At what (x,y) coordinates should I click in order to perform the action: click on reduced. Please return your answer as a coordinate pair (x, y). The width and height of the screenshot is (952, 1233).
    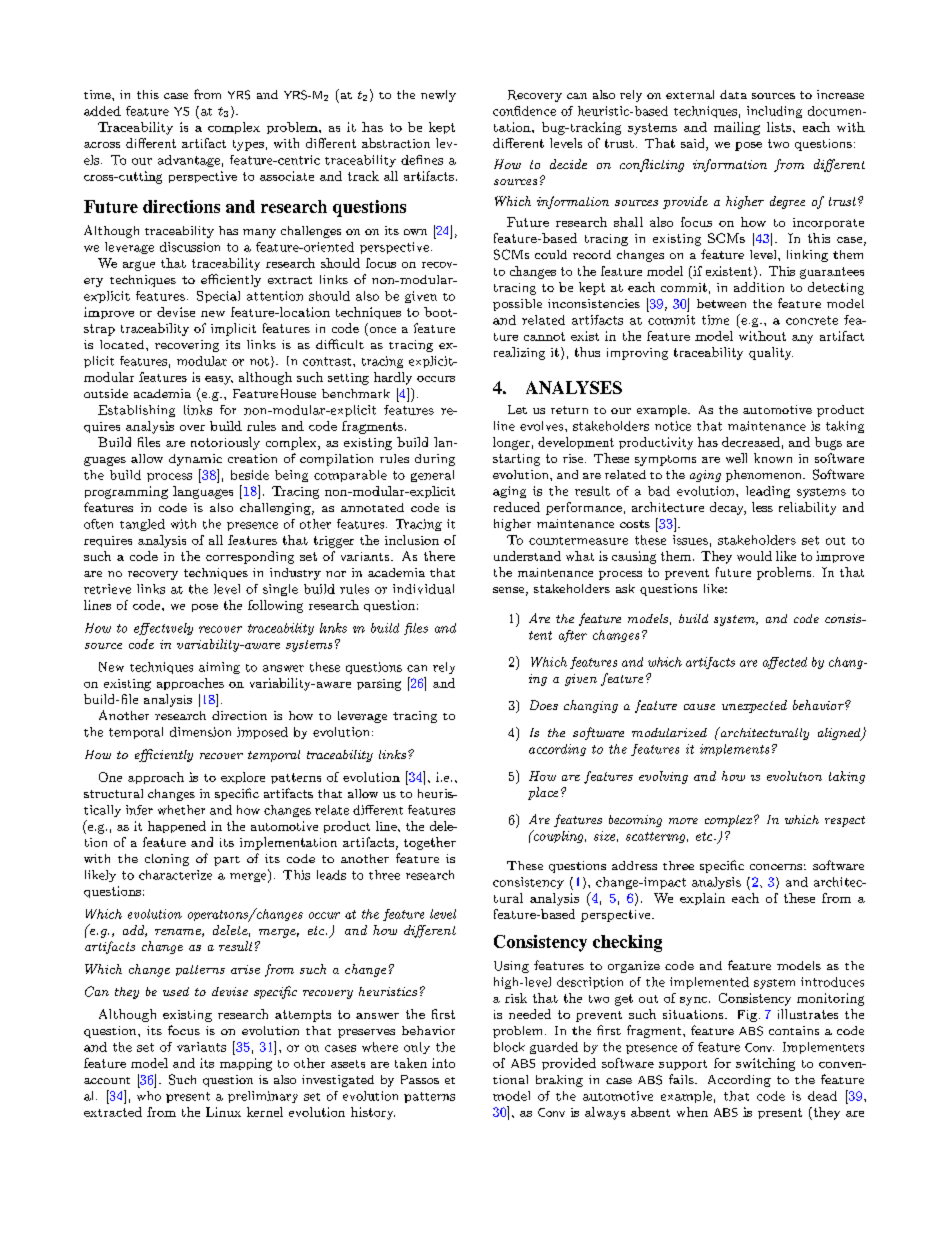
    Looking at the image, I should click on (517, 507).
